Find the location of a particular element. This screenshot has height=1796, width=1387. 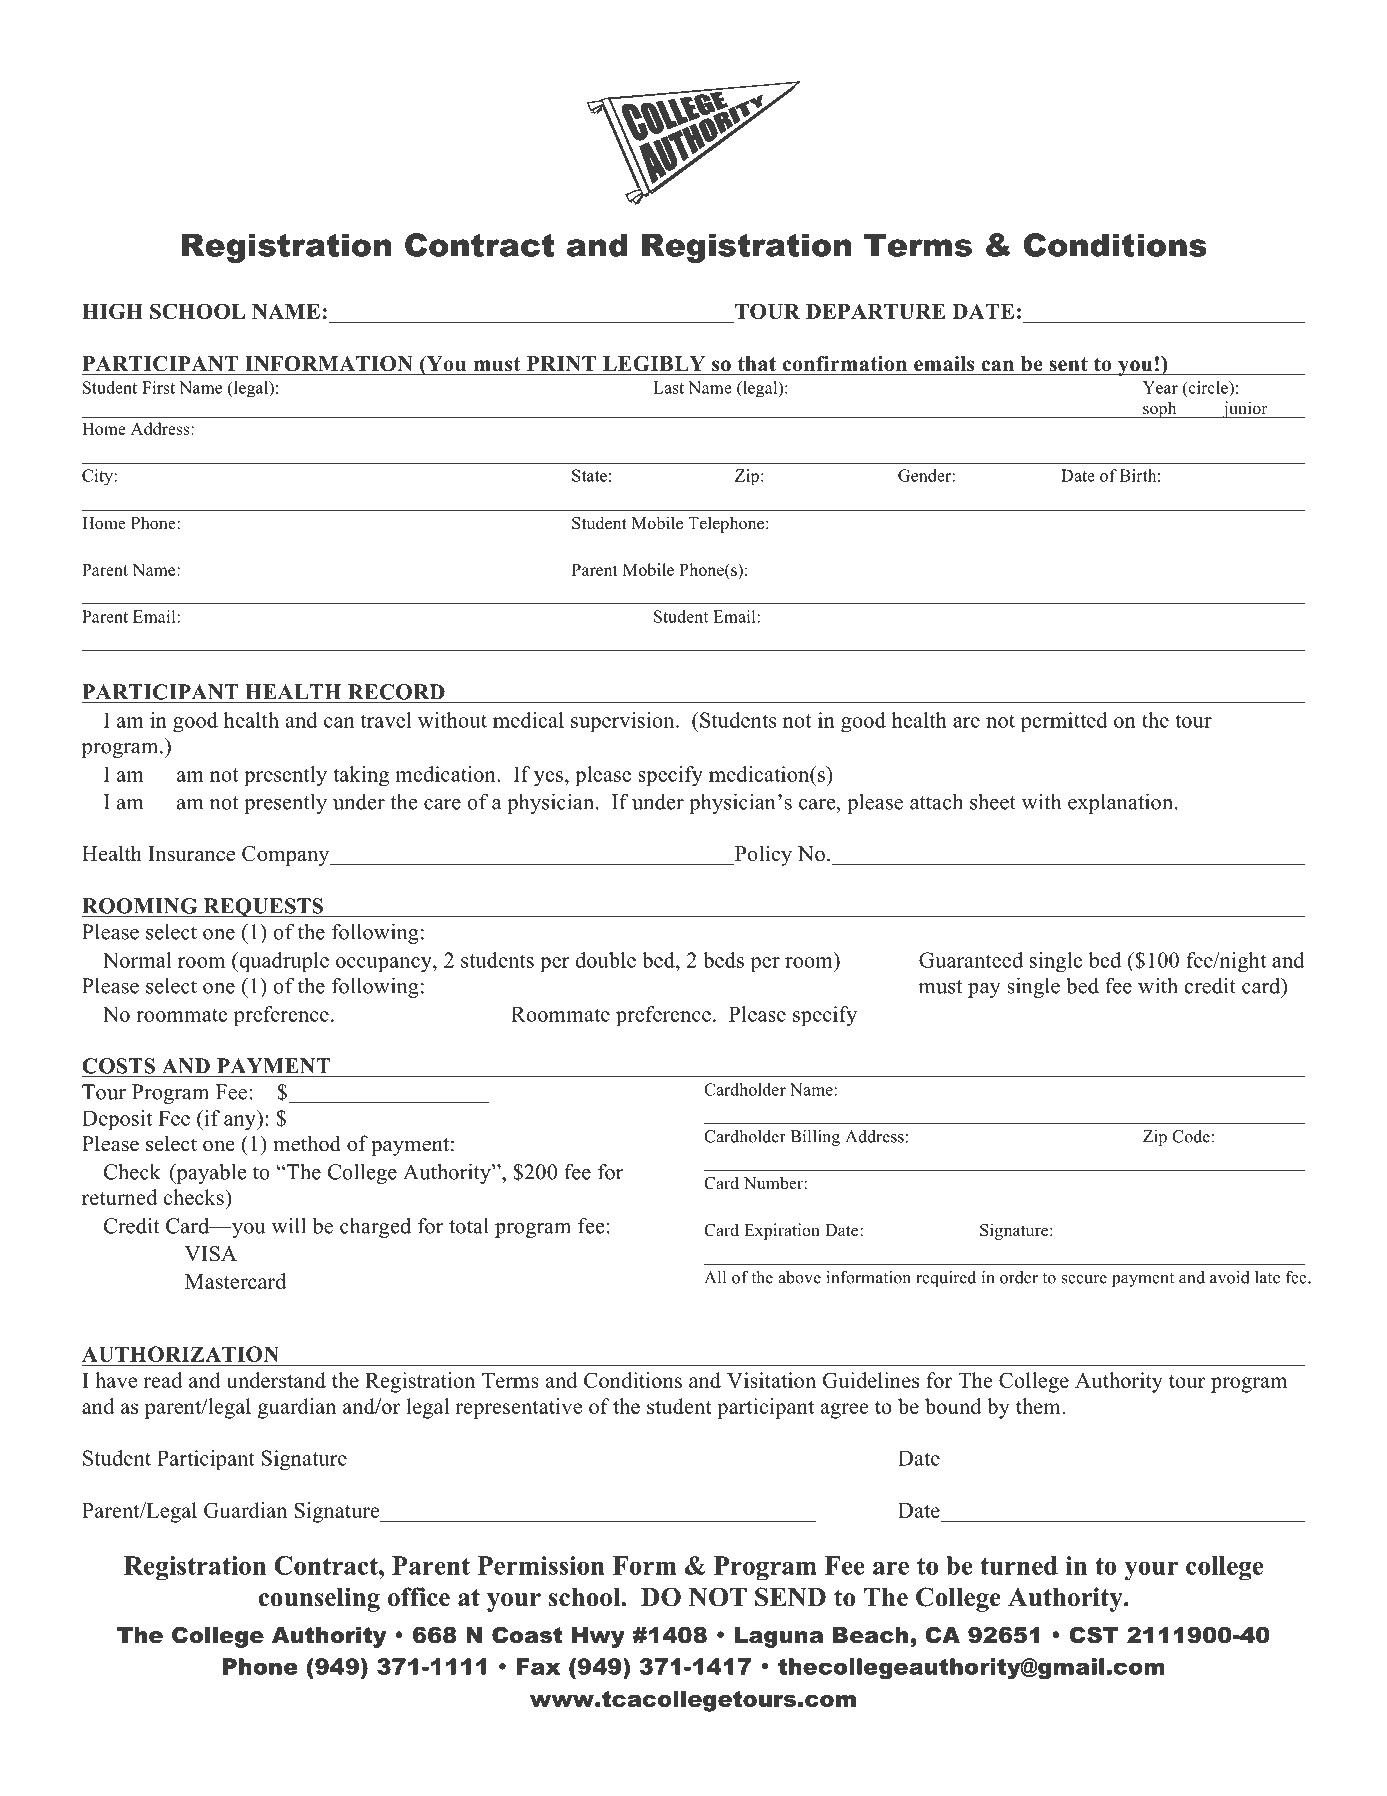

quadruple is located at coordinates (283, 962).
